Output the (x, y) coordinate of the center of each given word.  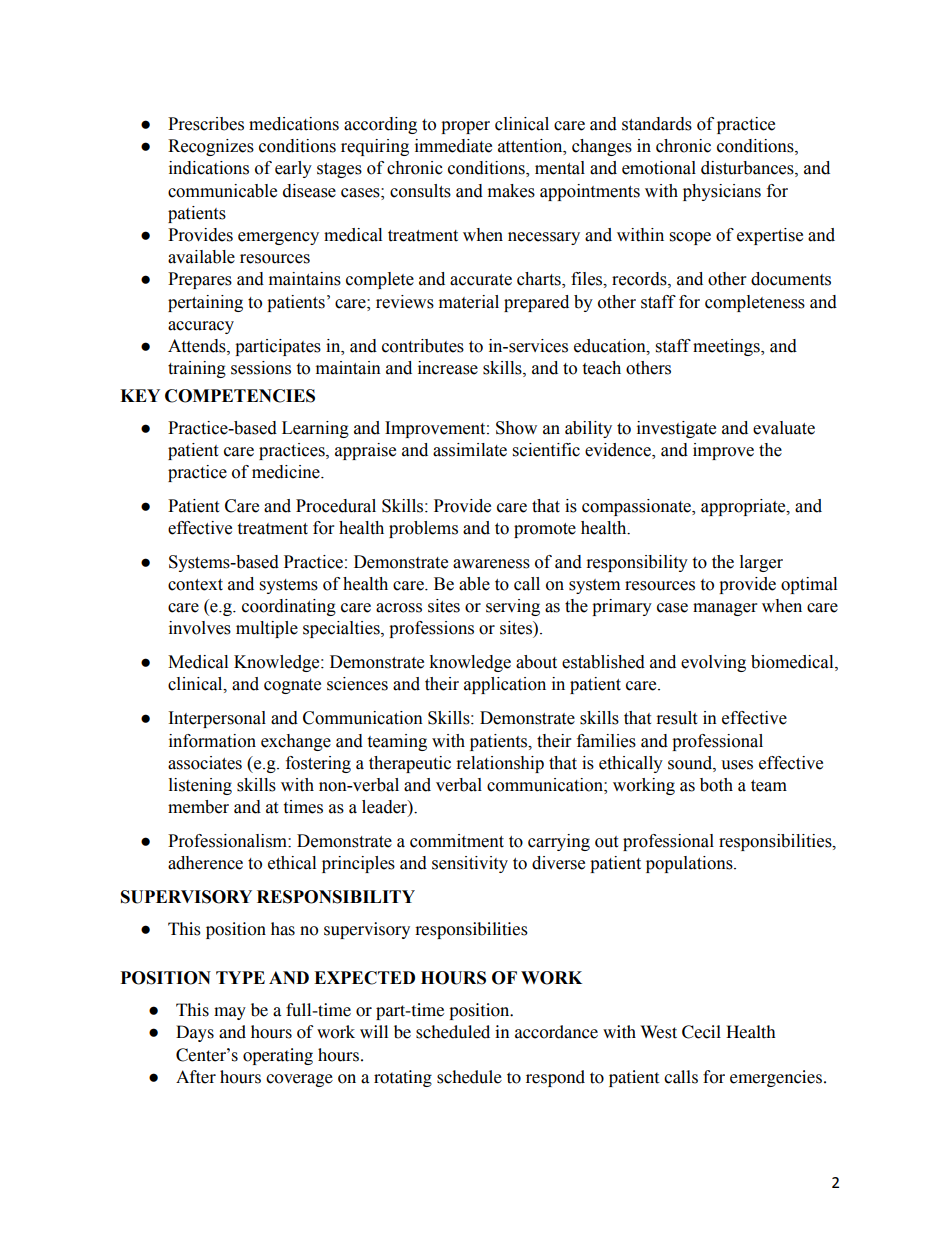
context (195, 585)
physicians (722, 192)
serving (513, 607)
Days (195, 1033)
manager (725, 609)
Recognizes (211, 147)
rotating (403, 1078)
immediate (453, 146)
